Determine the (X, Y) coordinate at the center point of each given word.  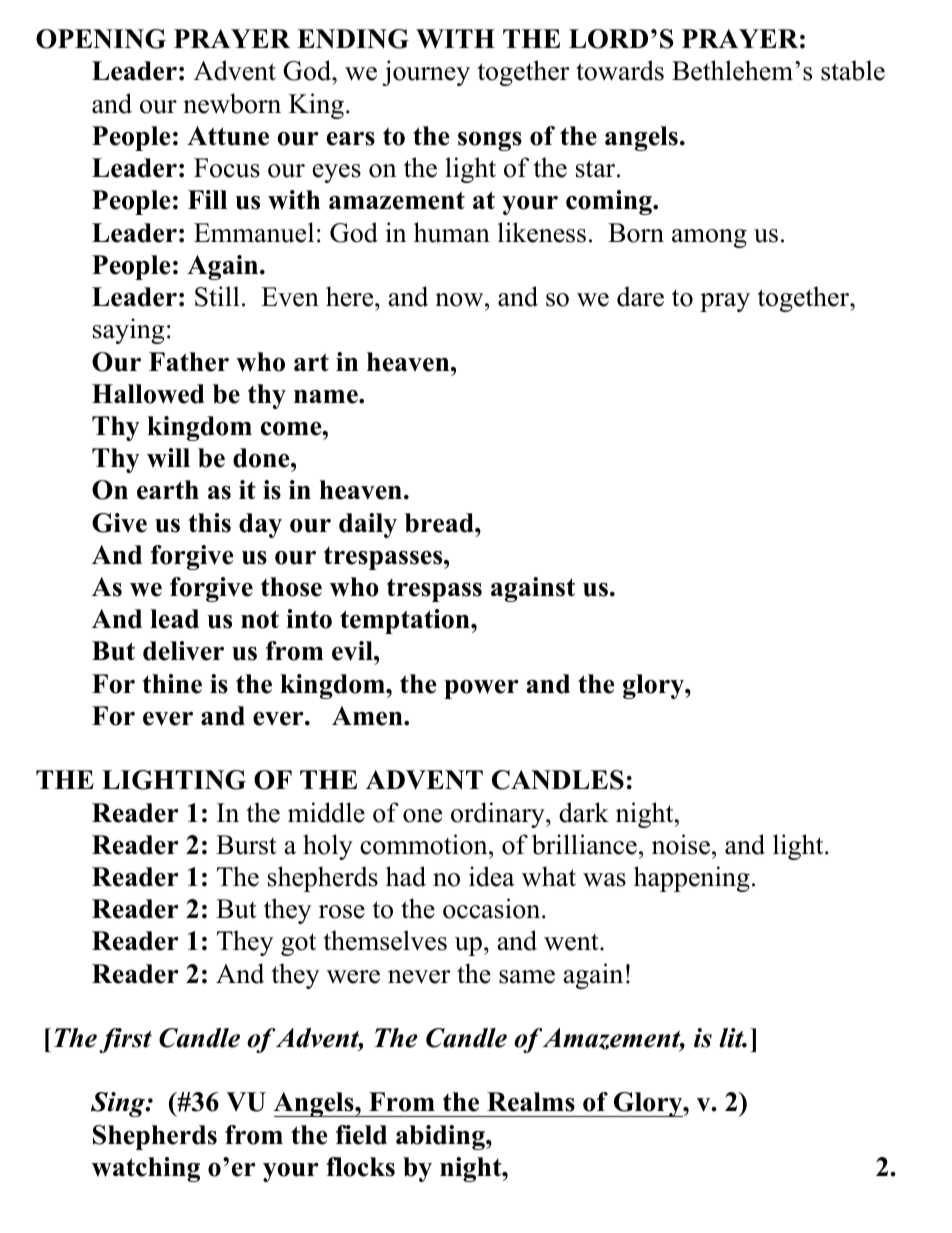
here (351, 296)
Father (189, 362)
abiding (441, 1137)
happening (692, 879)
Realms (531, 1102)
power (481, 689)
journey (426, 73)
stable (853, 70)
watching (146, 1169)
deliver (183, 651)
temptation (406, 621)
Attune (228, 136)
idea (491, 876)
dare (640, 296)
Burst (246, 845)
